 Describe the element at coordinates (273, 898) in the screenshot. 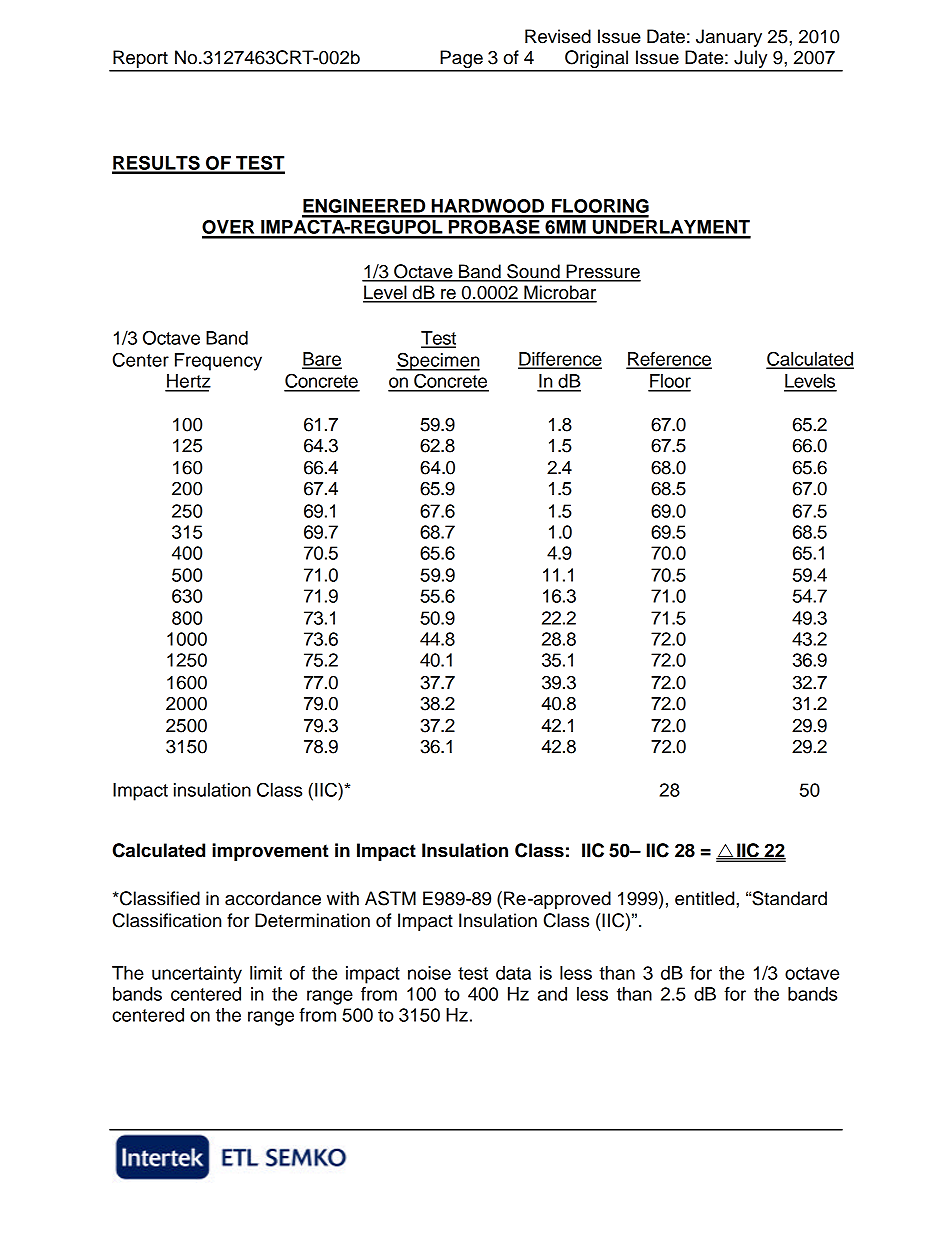

I see `accordance` at that location.
